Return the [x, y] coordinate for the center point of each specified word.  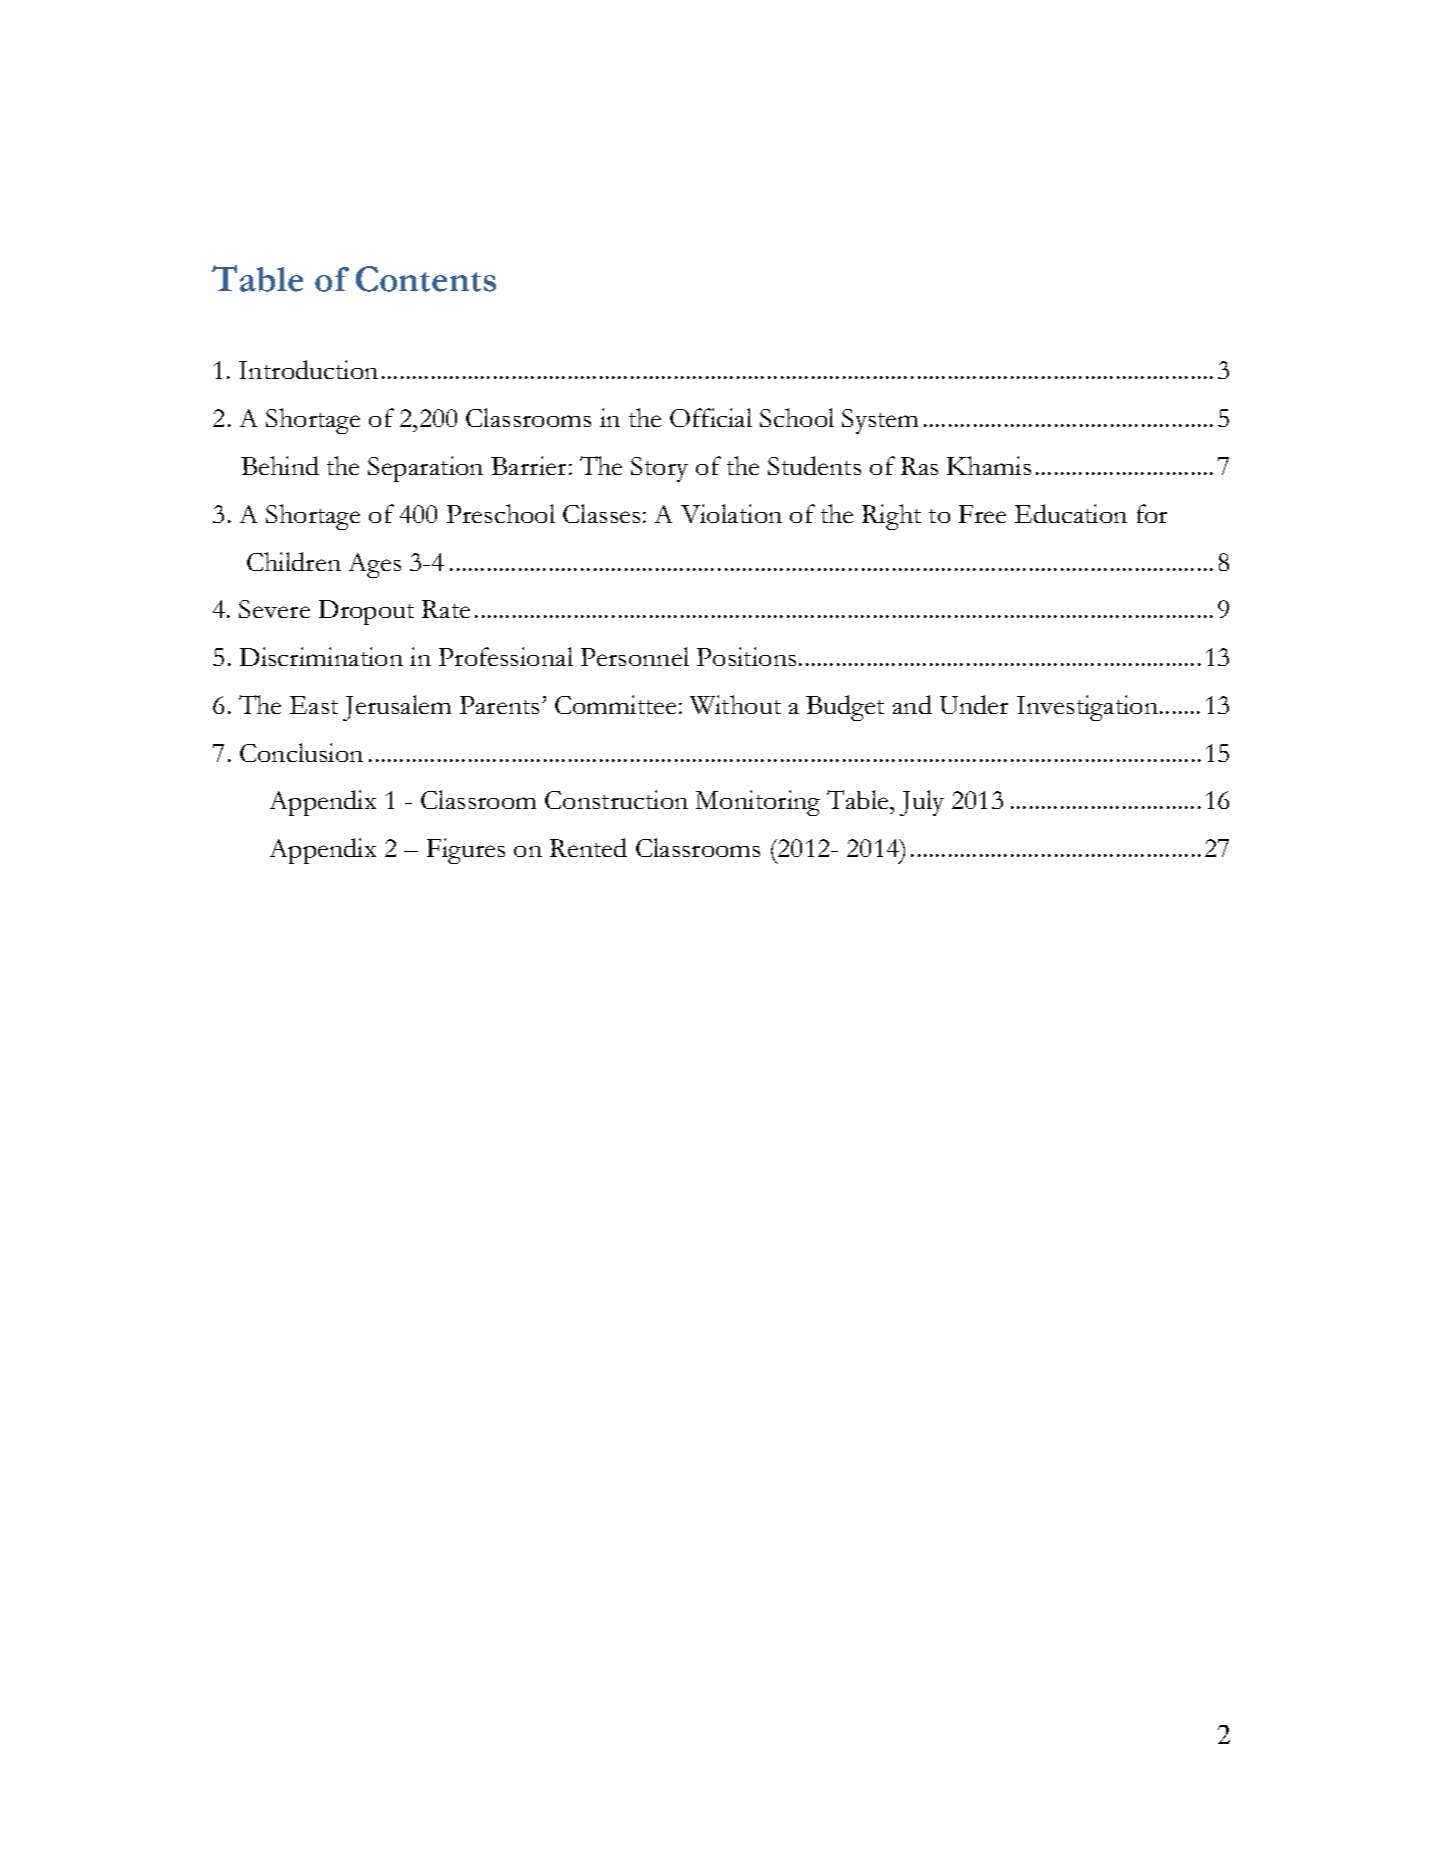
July [922, 803]
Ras [919, 466]
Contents [426, 279]
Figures [466, 851]
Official [711, 417]
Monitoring [758, 803]
